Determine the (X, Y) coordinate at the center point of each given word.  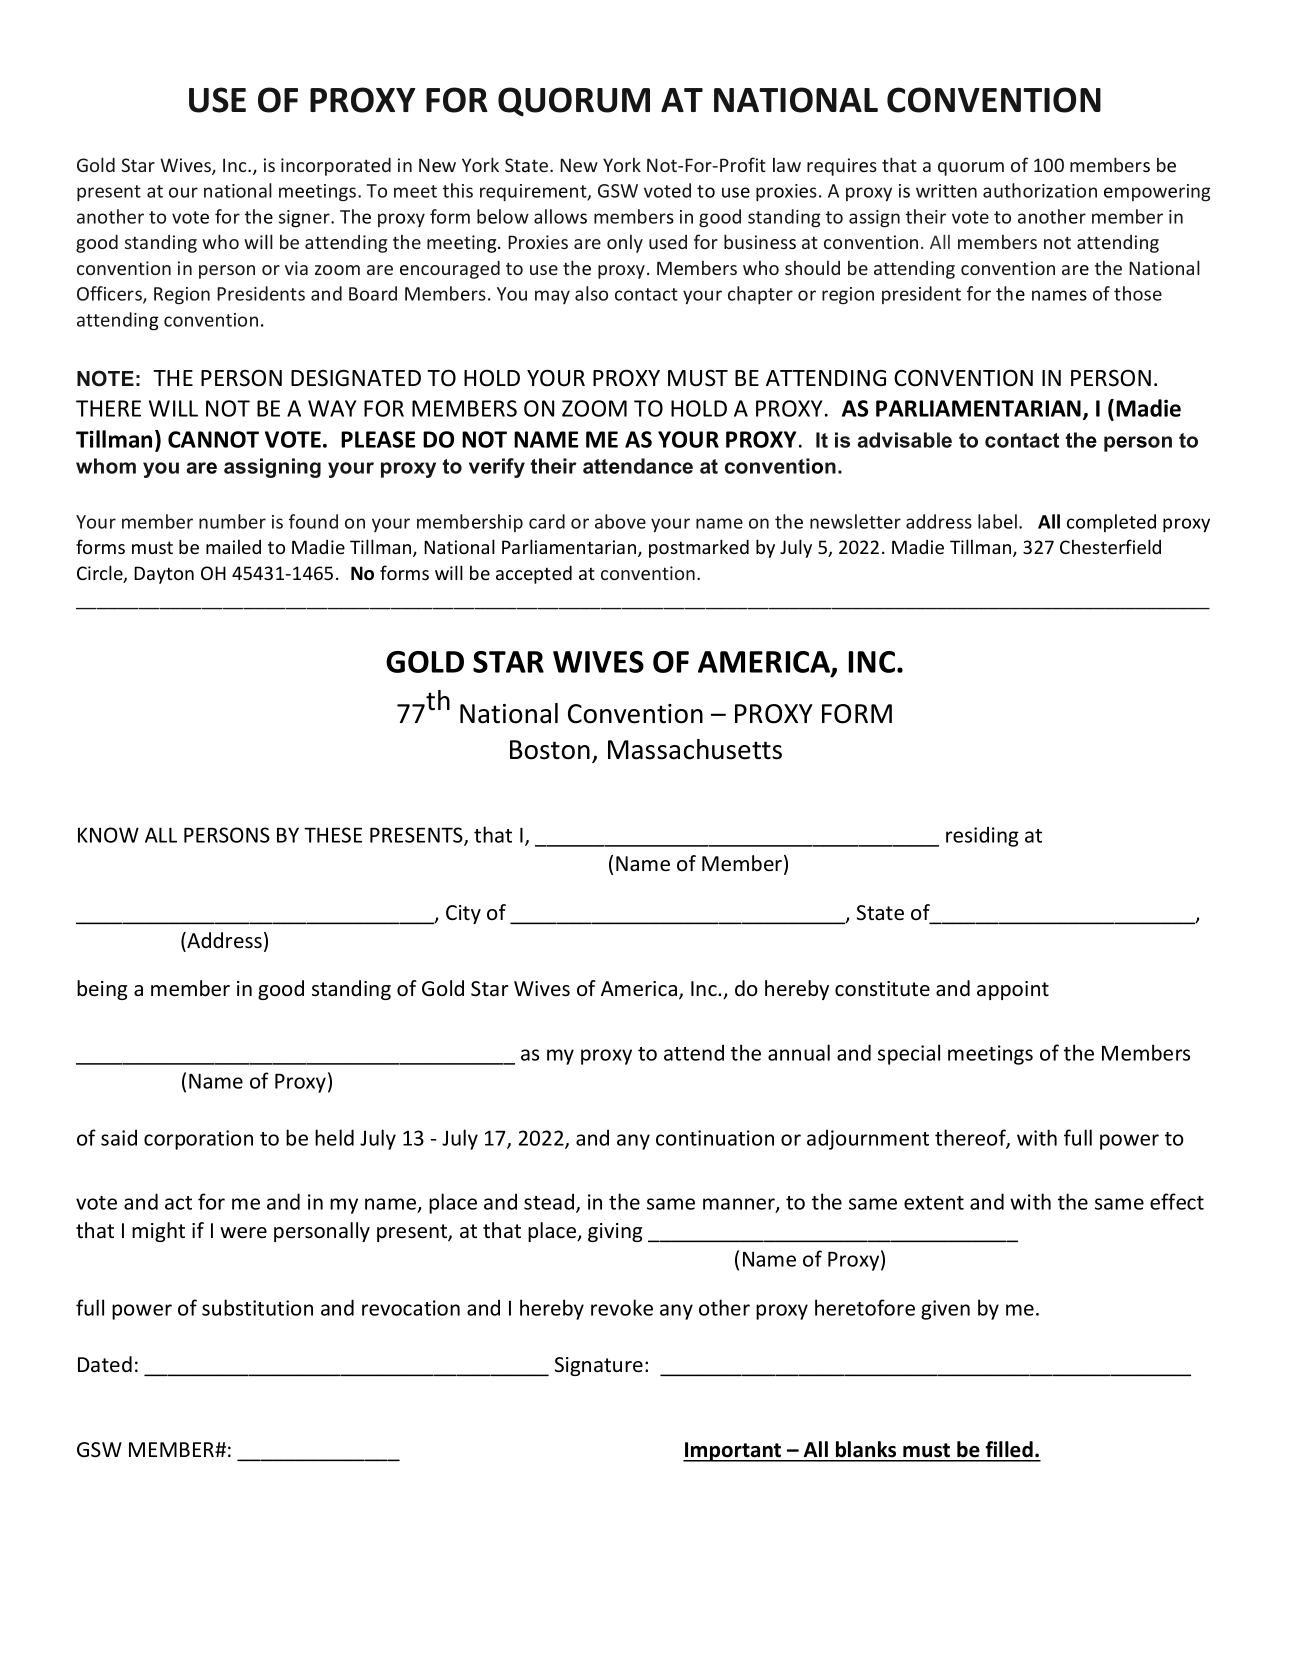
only (625, 244)
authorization (1040, 190)
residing (982, 836)
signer (305, 219)
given (945, 1310)
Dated (105, 1364)
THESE (333, 835)
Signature (599, 1366)
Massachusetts (695, 749)
